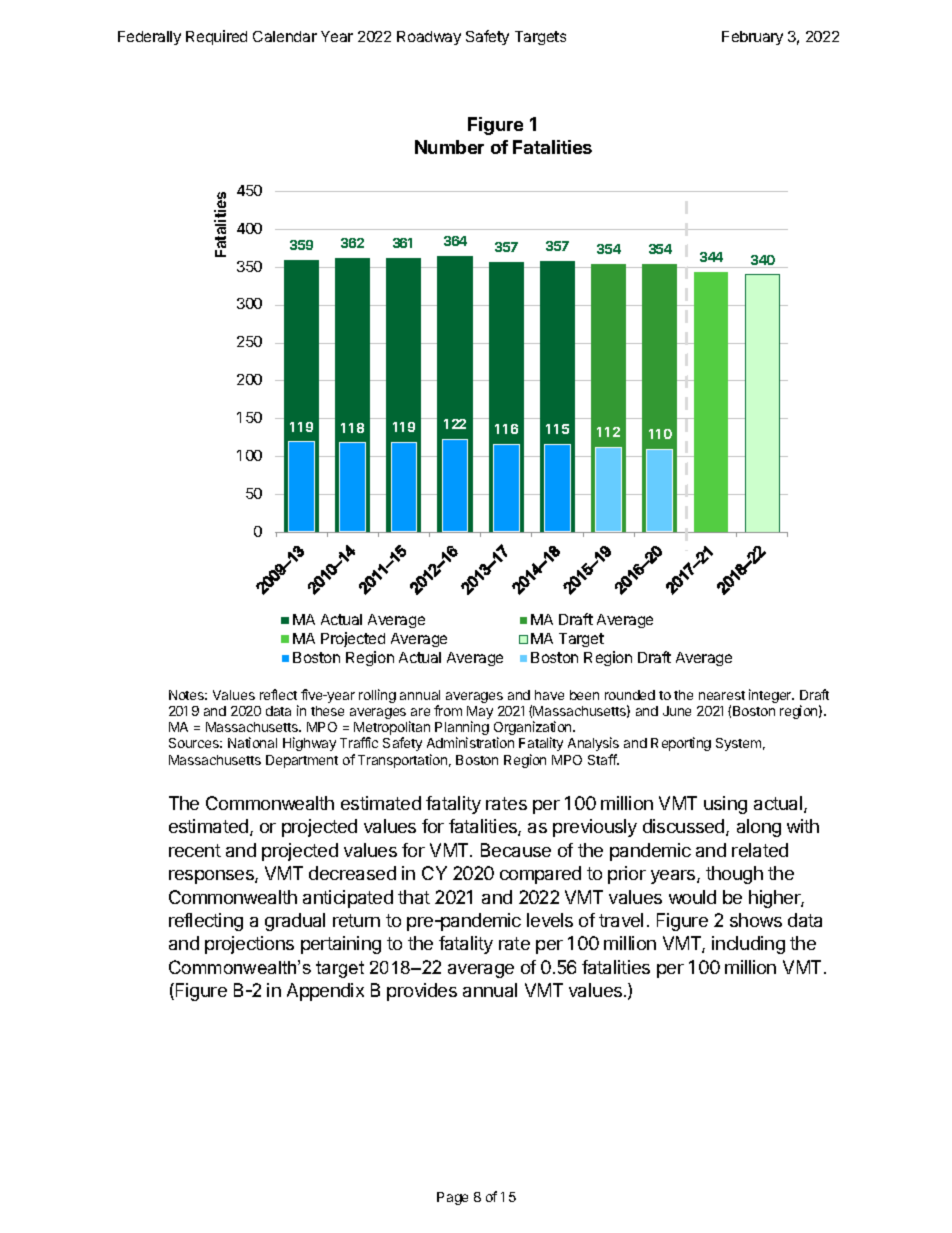  I want to click on Page, so click(452, 1198).
